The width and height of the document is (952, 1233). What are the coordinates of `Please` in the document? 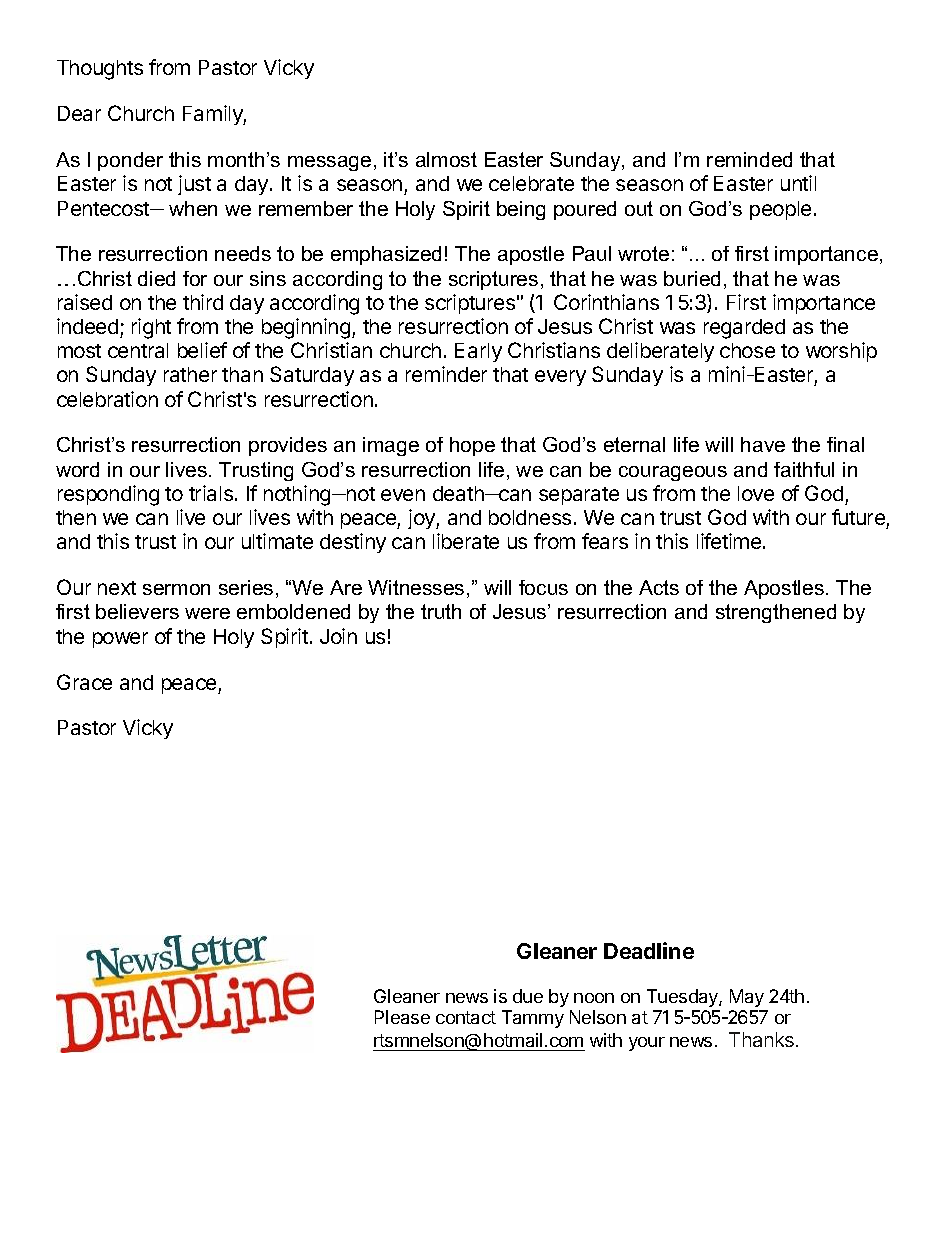 It's located at (402, 1017).
